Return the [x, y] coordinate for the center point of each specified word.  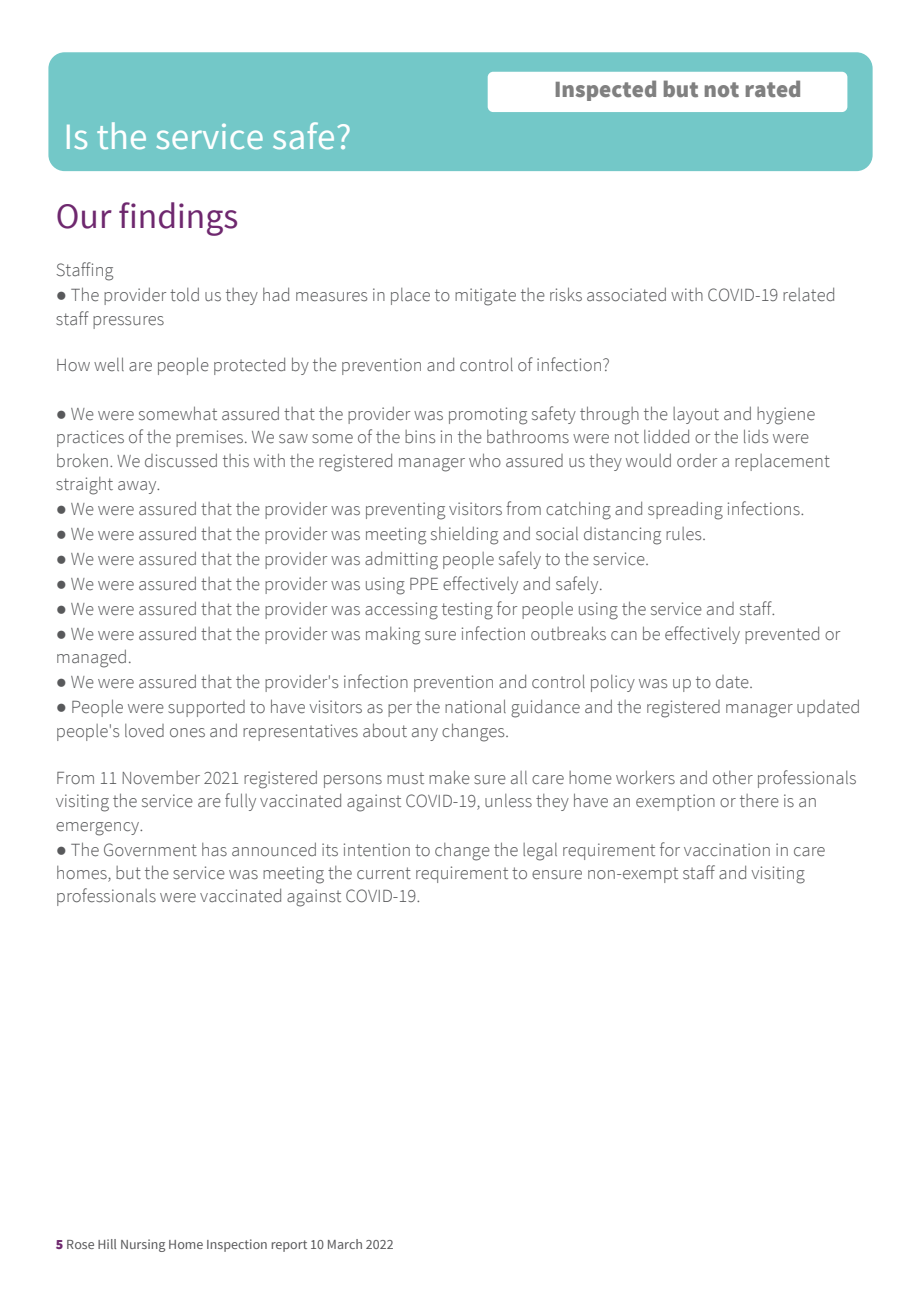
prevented [782, 635]
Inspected [606, 90]
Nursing [143, 1245]
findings [178, 219]
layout [696, 415]
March [345, 1244]
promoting [488, 416]
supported [206, 708]
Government [150, 850]
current [384, 873]
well [109, 364]
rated [773, 88]
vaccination [727, 850]
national [475, 706]
